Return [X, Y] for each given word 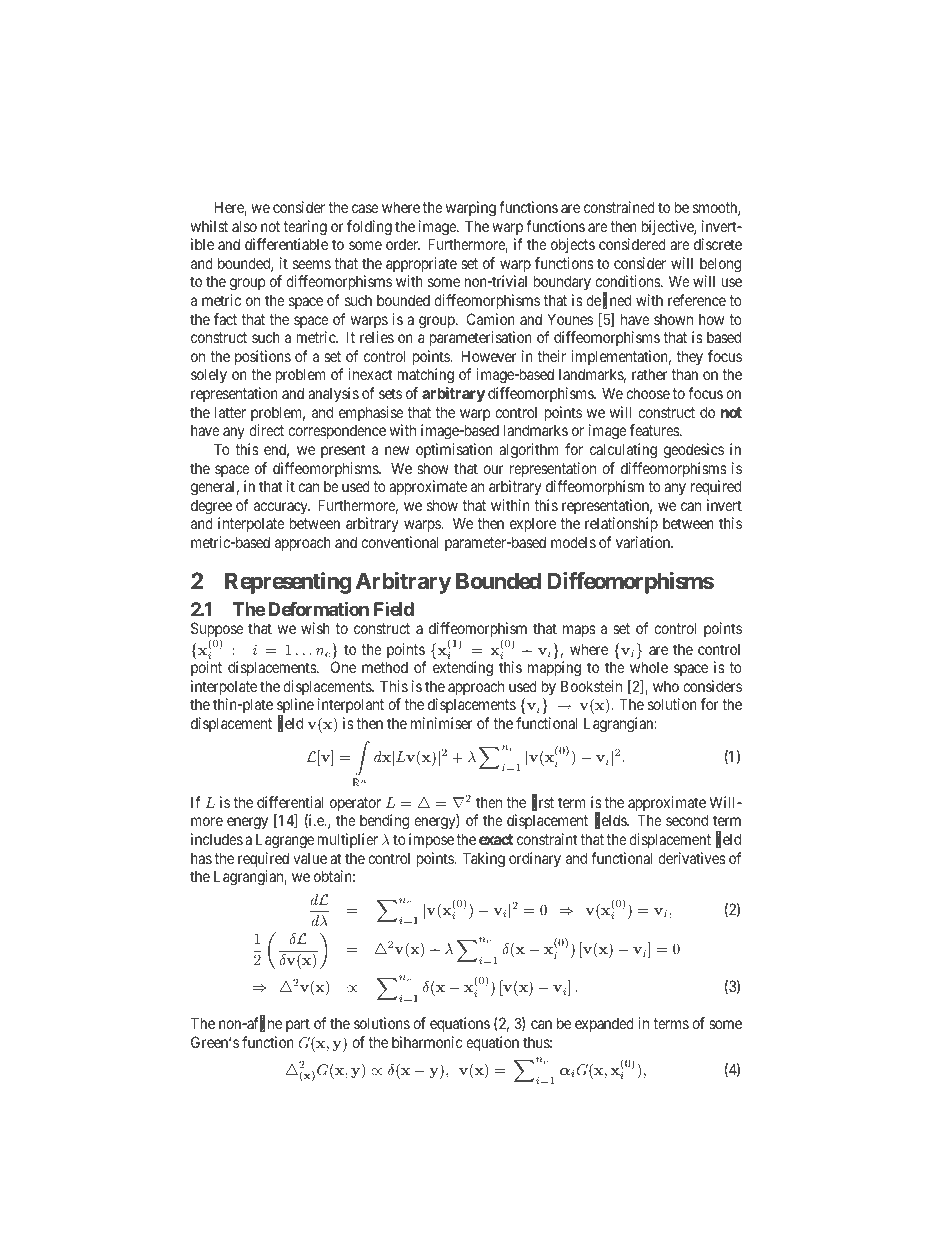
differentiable [286, 244]
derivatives [692, 858]
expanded [604, 1024]
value [310, 858]
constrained [619, 207]
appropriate [421, 264]
